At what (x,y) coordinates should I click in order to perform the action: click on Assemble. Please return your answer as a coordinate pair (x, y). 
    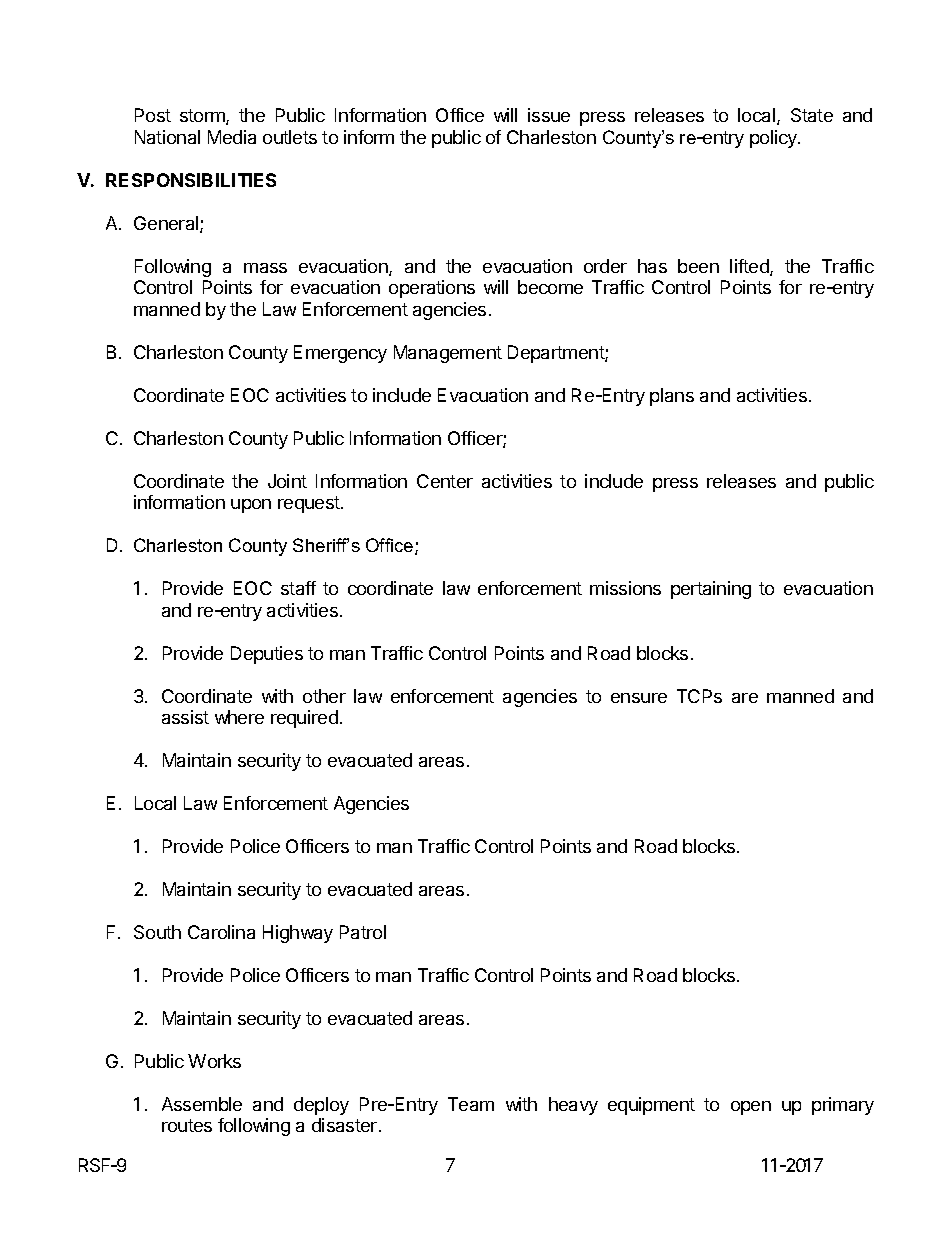
    Looking at the image, I should click on (202, 1104).
